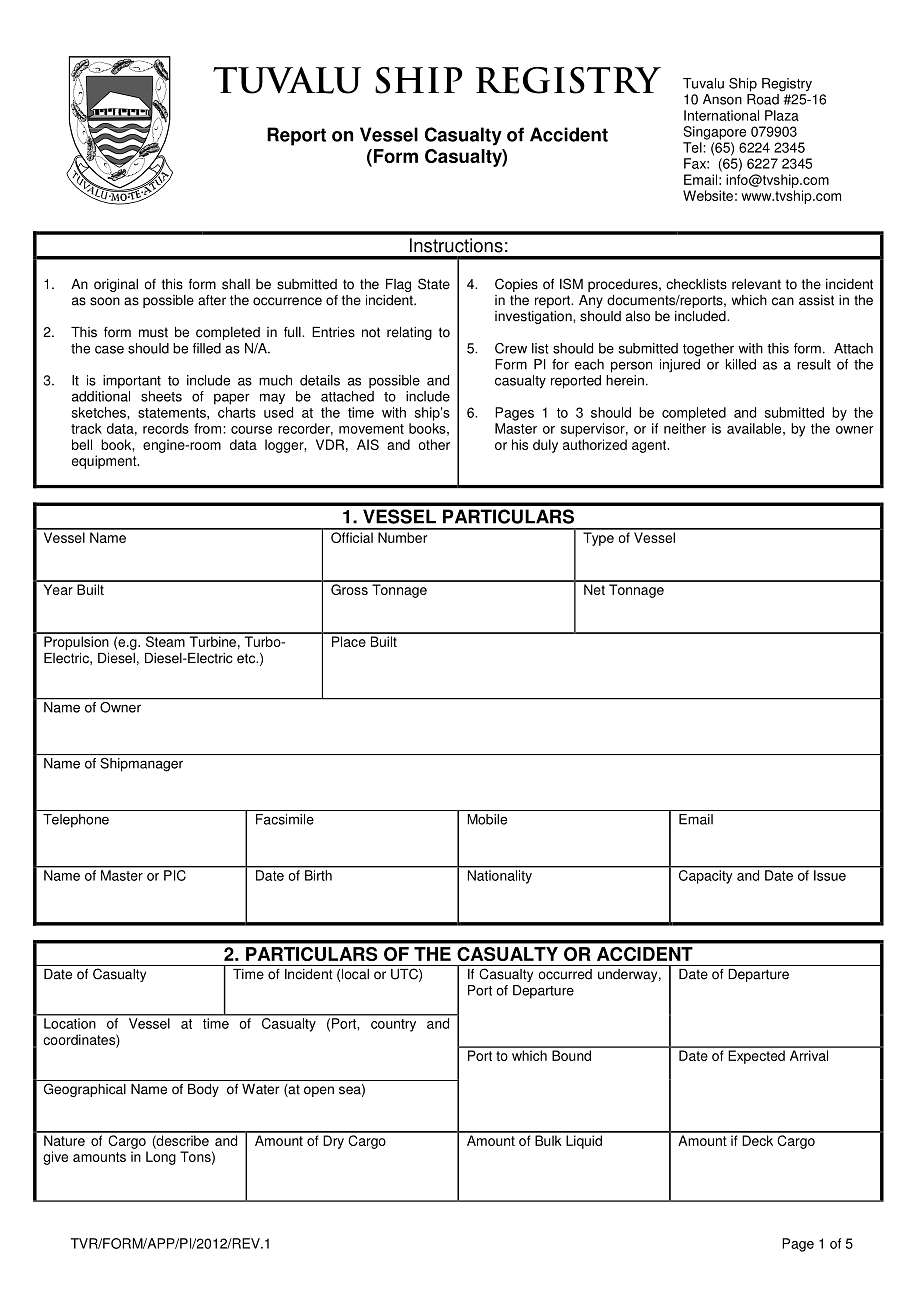 Image resolution: width=924 pixels, height=1308 pixels. Describe the element at coordinates (76, 821) in the screenshot. I see `Telephone` at that location.
